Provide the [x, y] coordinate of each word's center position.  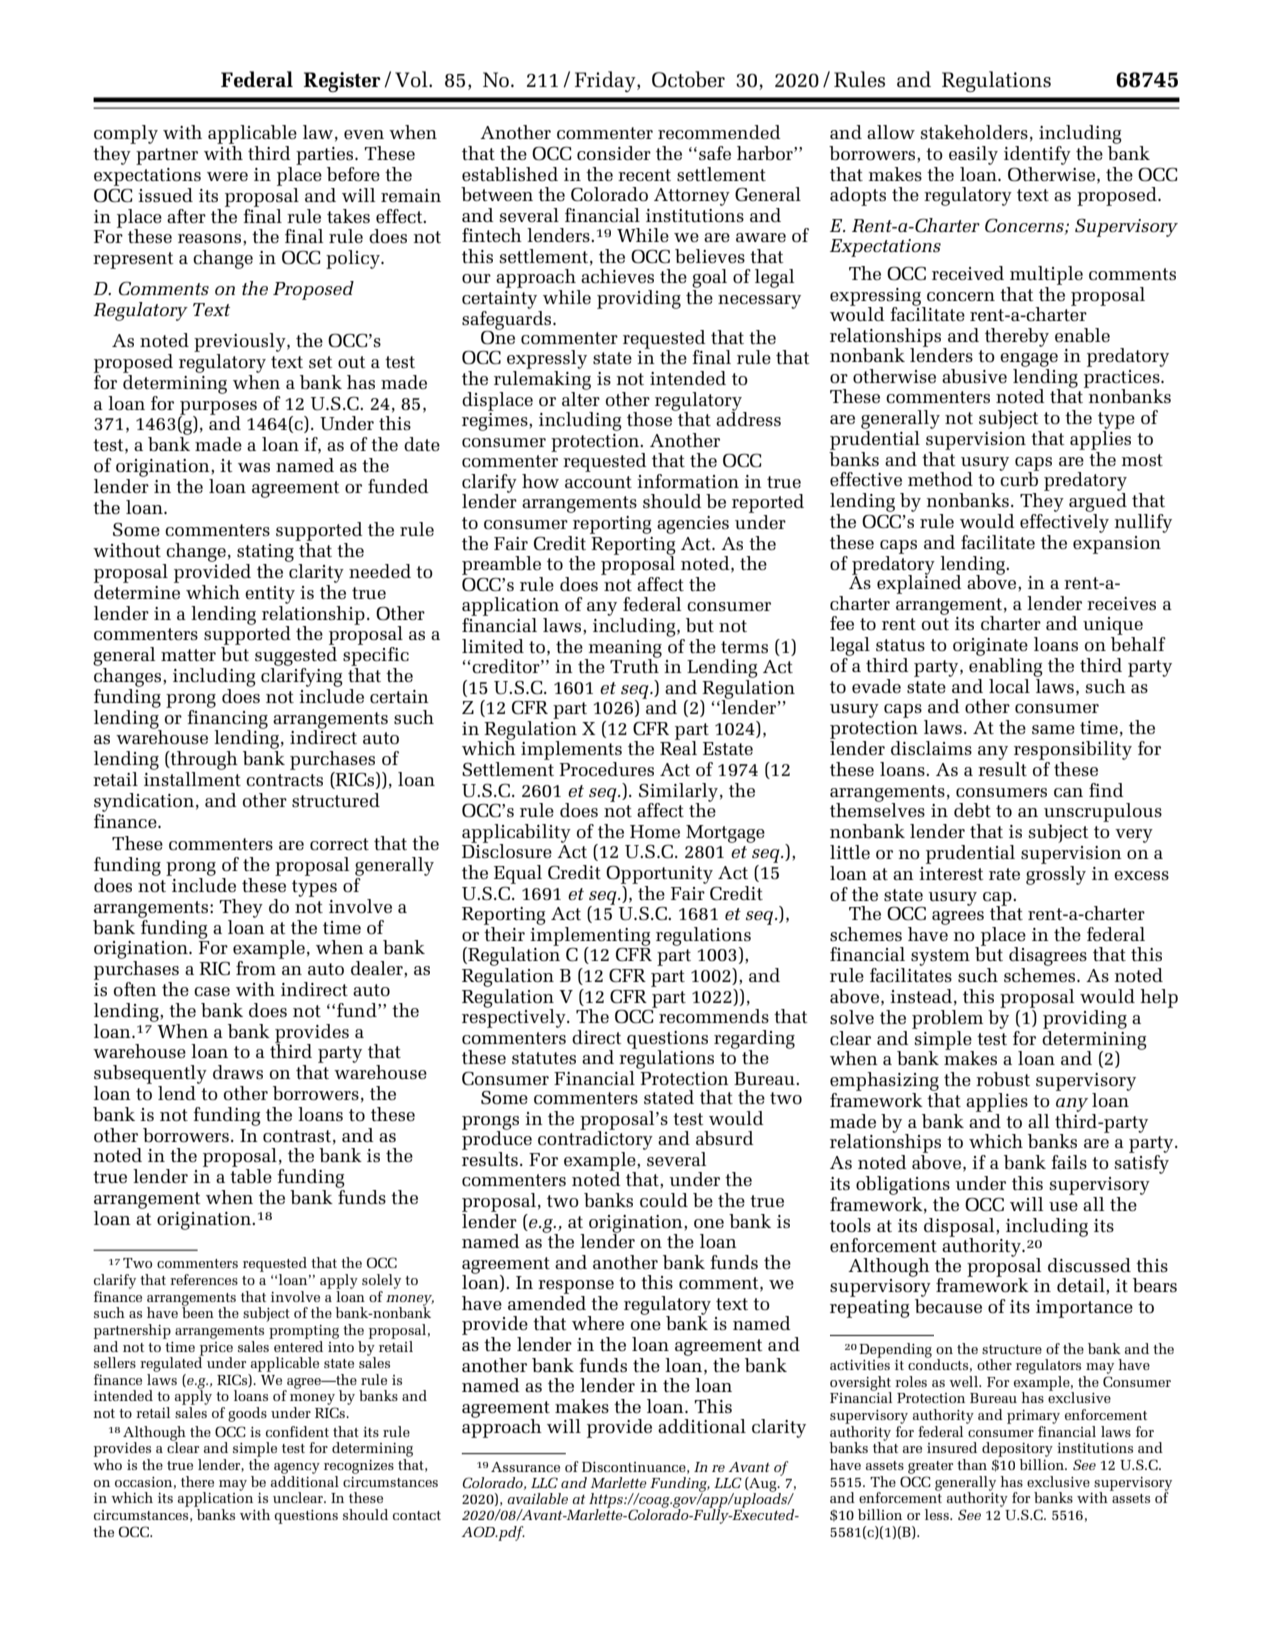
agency [297, 1468]
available [537, 1498]
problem [947, 1019]
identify [1037, 155]
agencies [693, 525]
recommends [713, 1015]
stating [265, 553]
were [227, 176]
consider [614, 153]
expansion [1117, 545]
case [212, 991]
